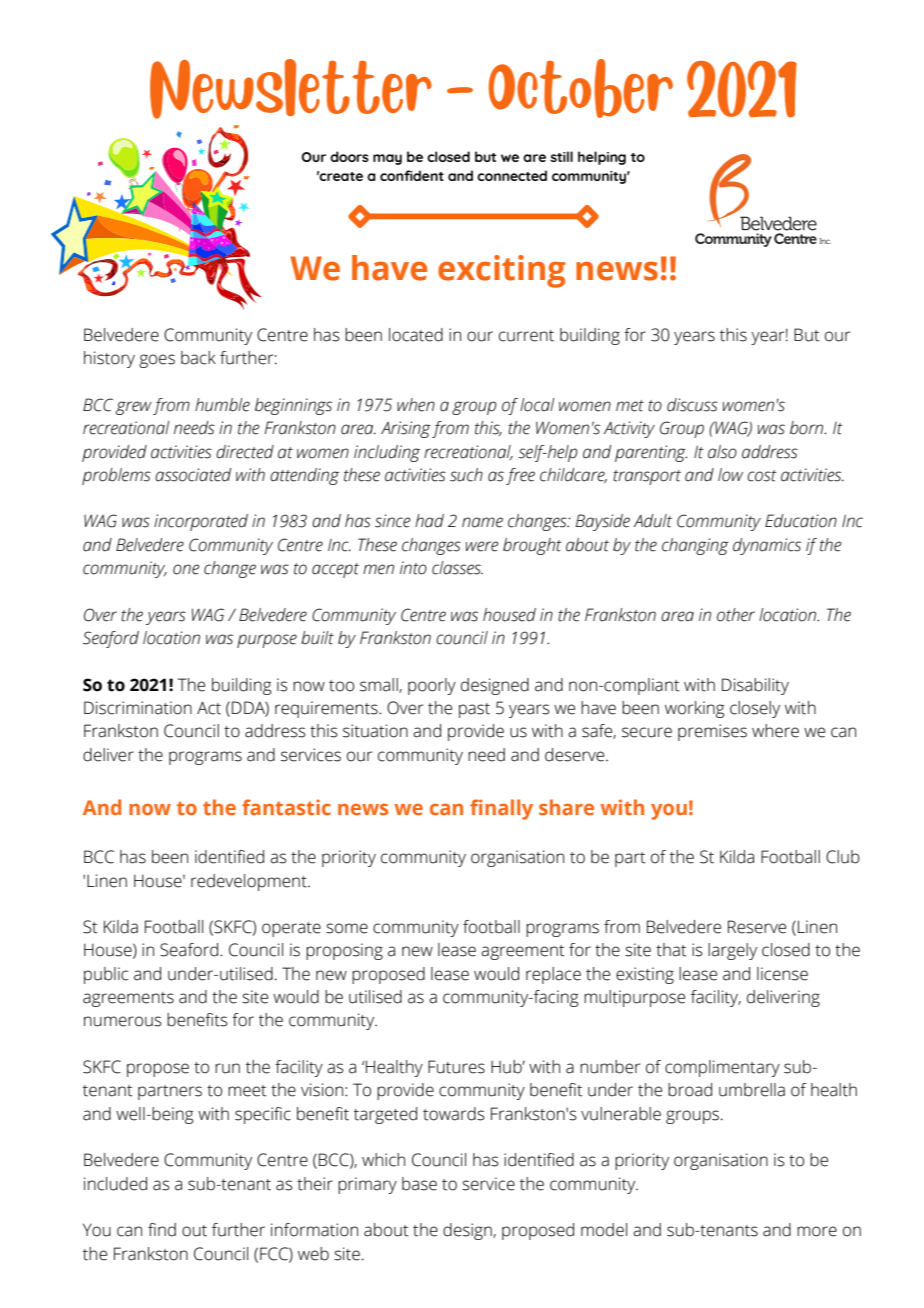  Describe the element at coordinates (162, 1230) in the screenshot. I see `find` at that location.
